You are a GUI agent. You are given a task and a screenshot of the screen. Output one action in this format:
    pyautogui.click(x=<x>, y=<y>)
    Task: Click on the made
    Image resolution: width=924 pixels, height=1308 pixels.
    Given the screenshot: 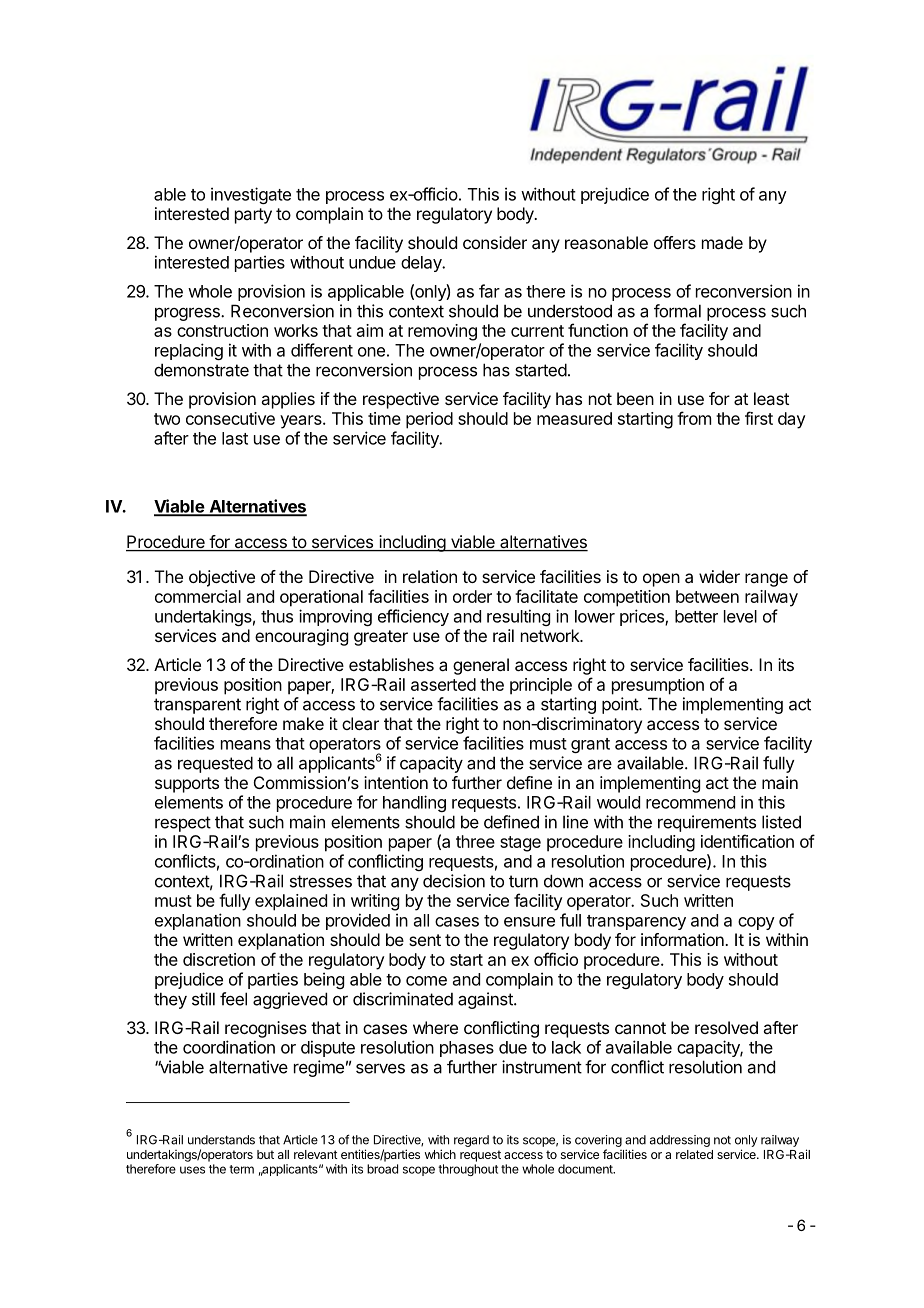 What is the action you would take?
    pyautogui.click(x=722, y=242)
